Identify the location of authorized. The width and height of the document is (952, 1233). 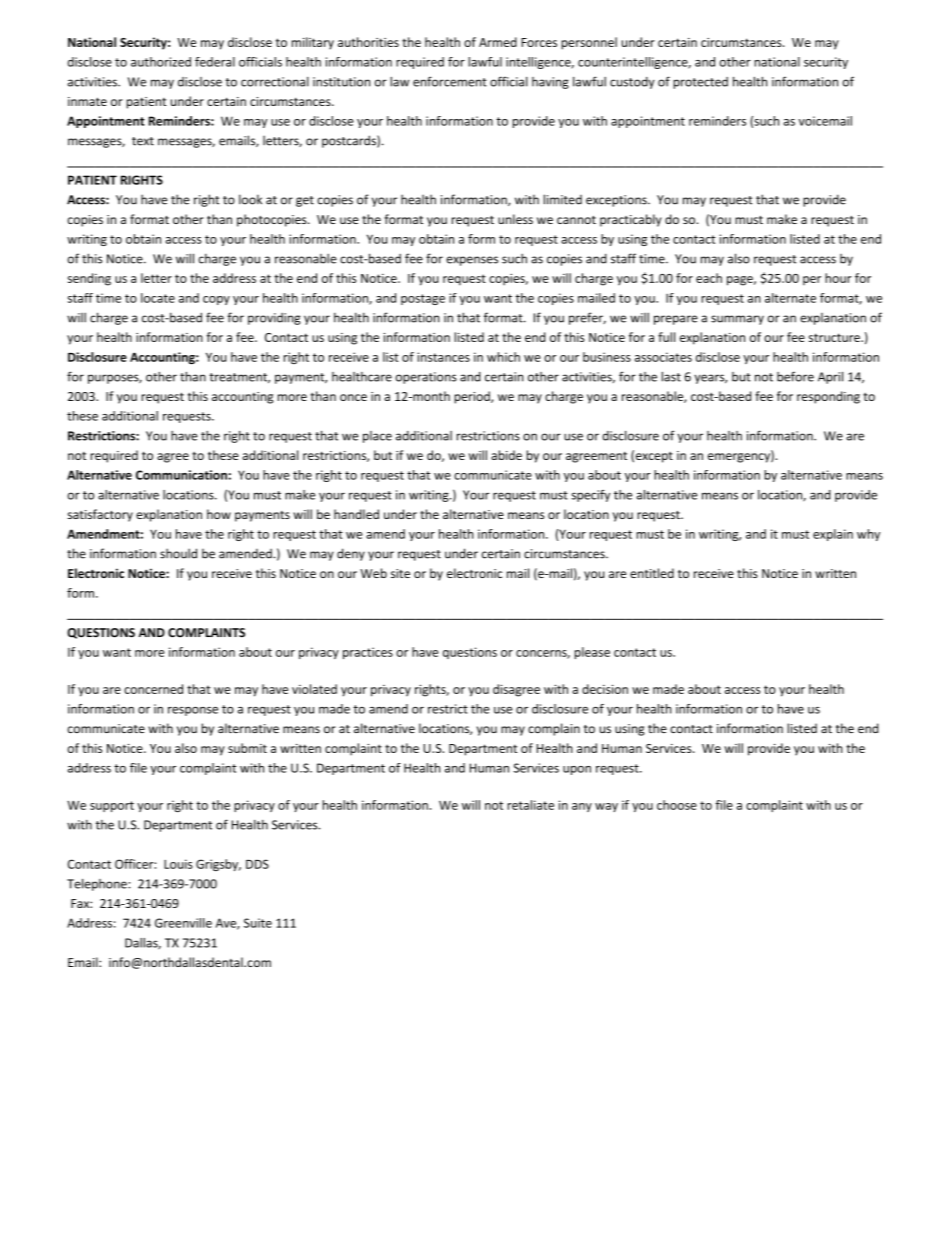
(161, 62).
